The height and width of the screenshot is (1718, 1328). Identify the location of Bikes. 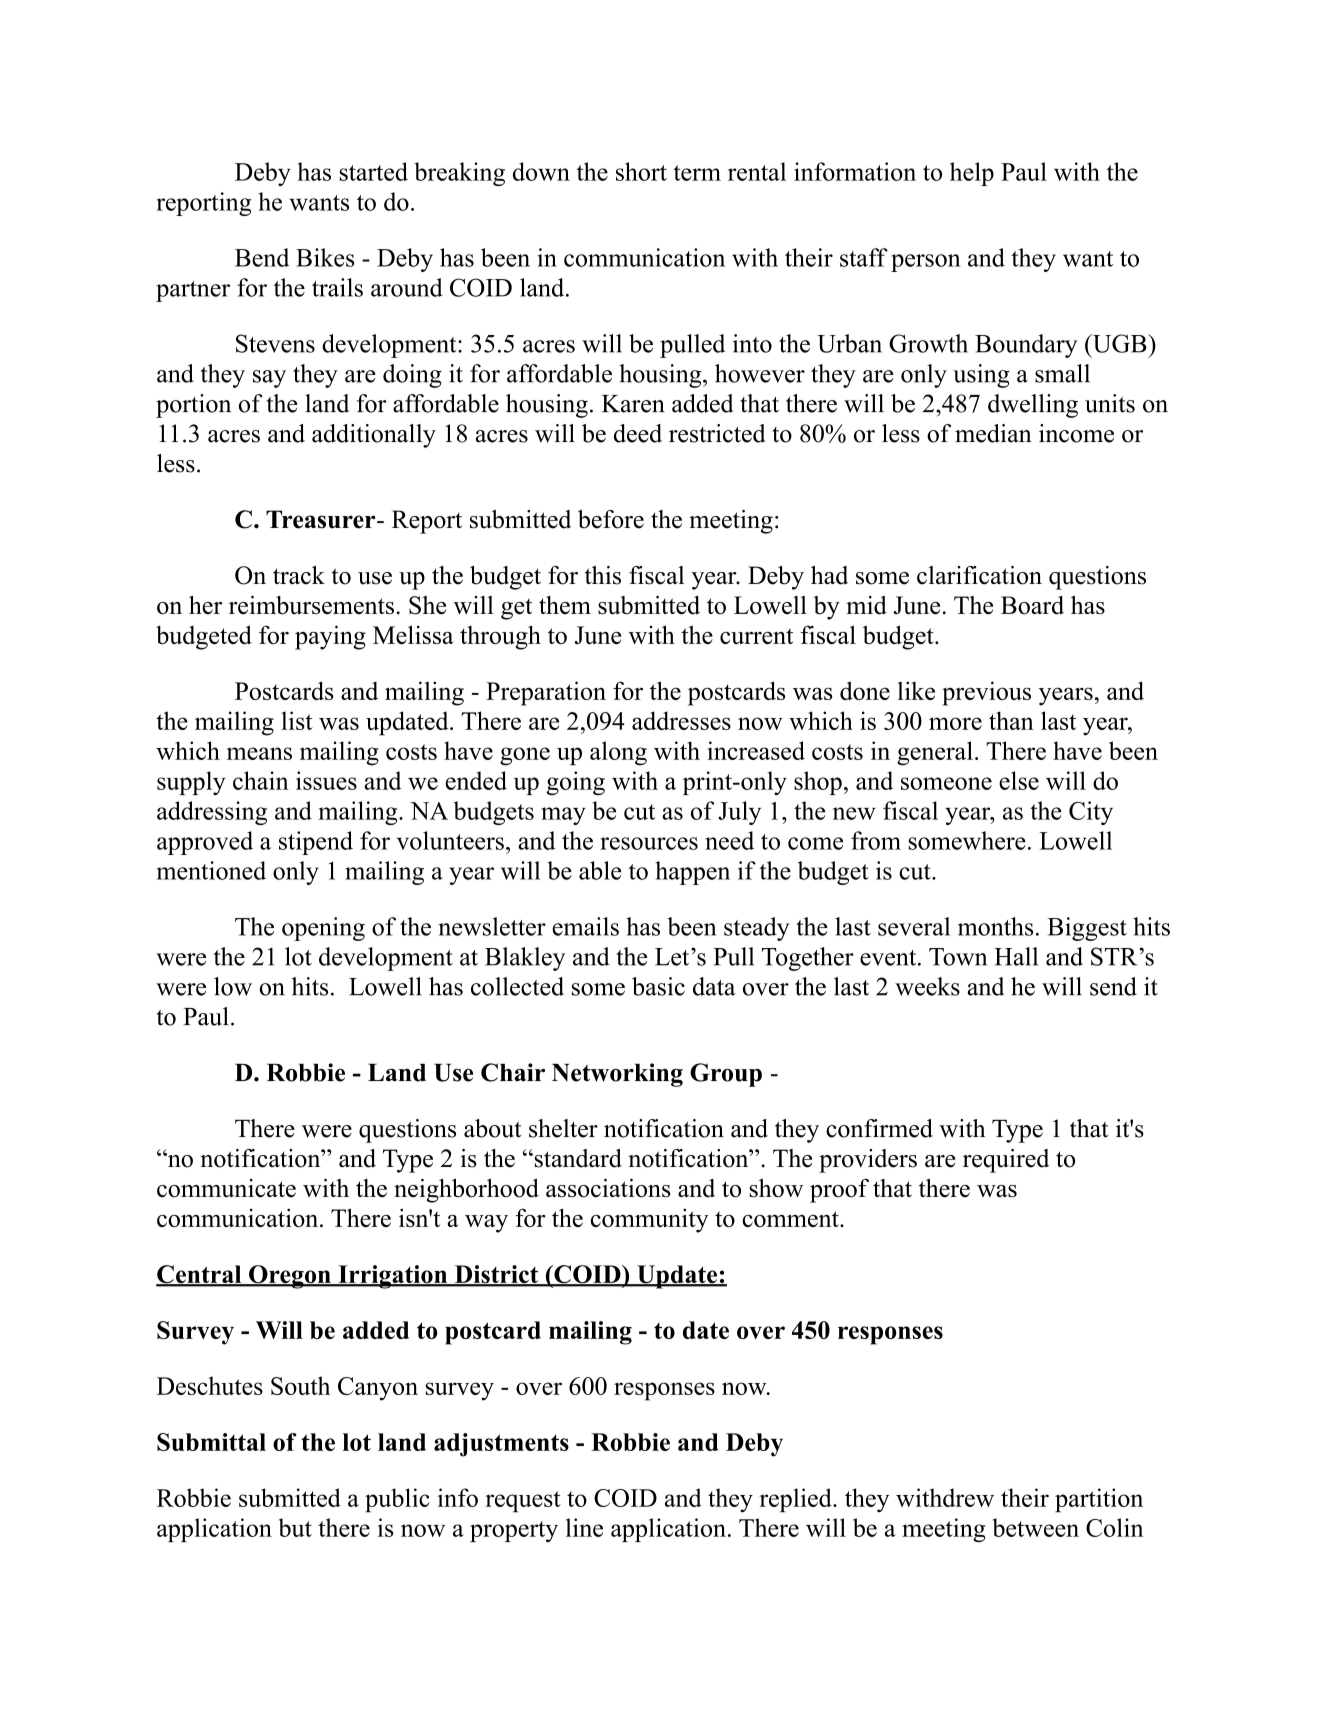
(325, 257).
